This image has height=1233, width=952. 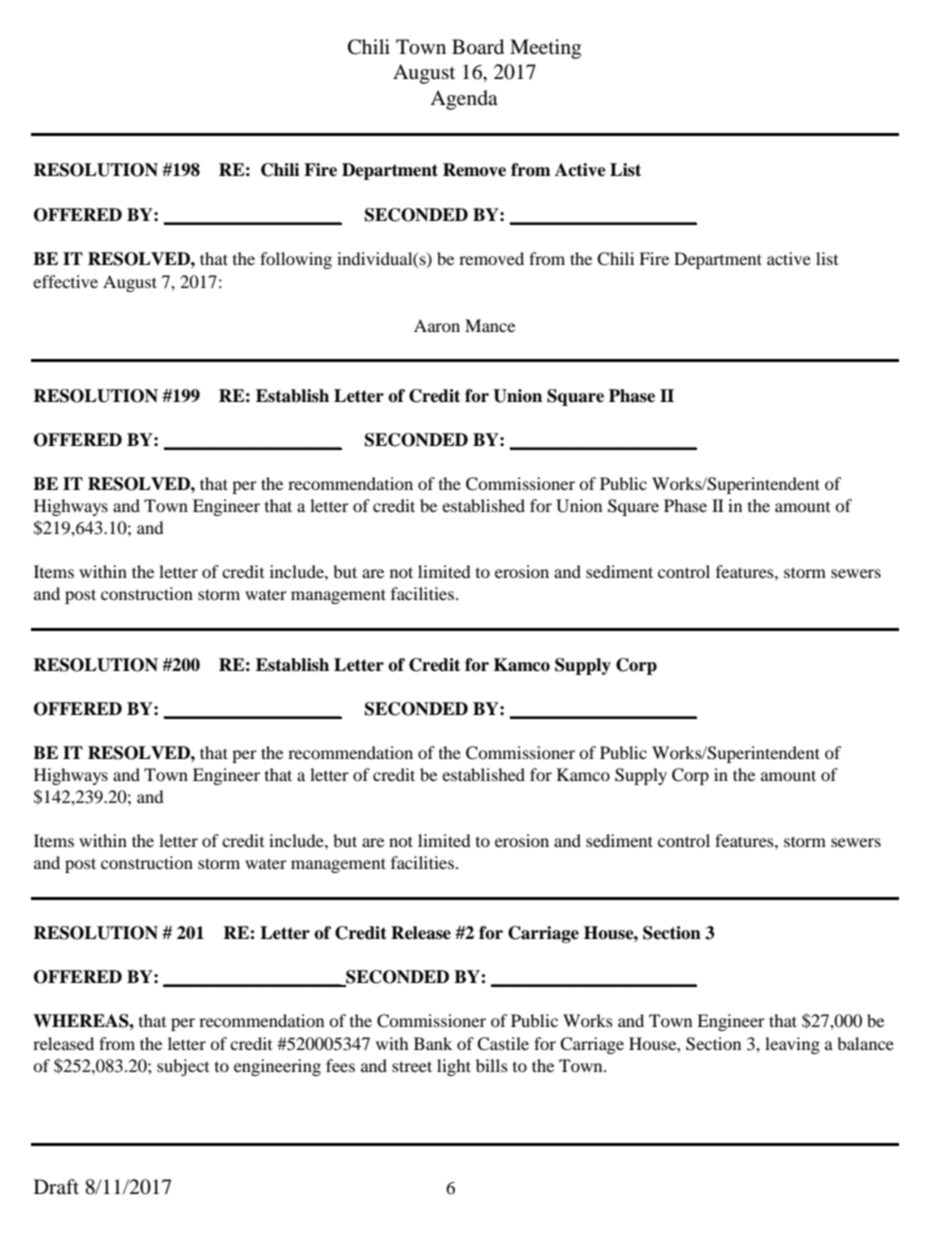 I want to click on Mance, so click(x=490, y=325).
